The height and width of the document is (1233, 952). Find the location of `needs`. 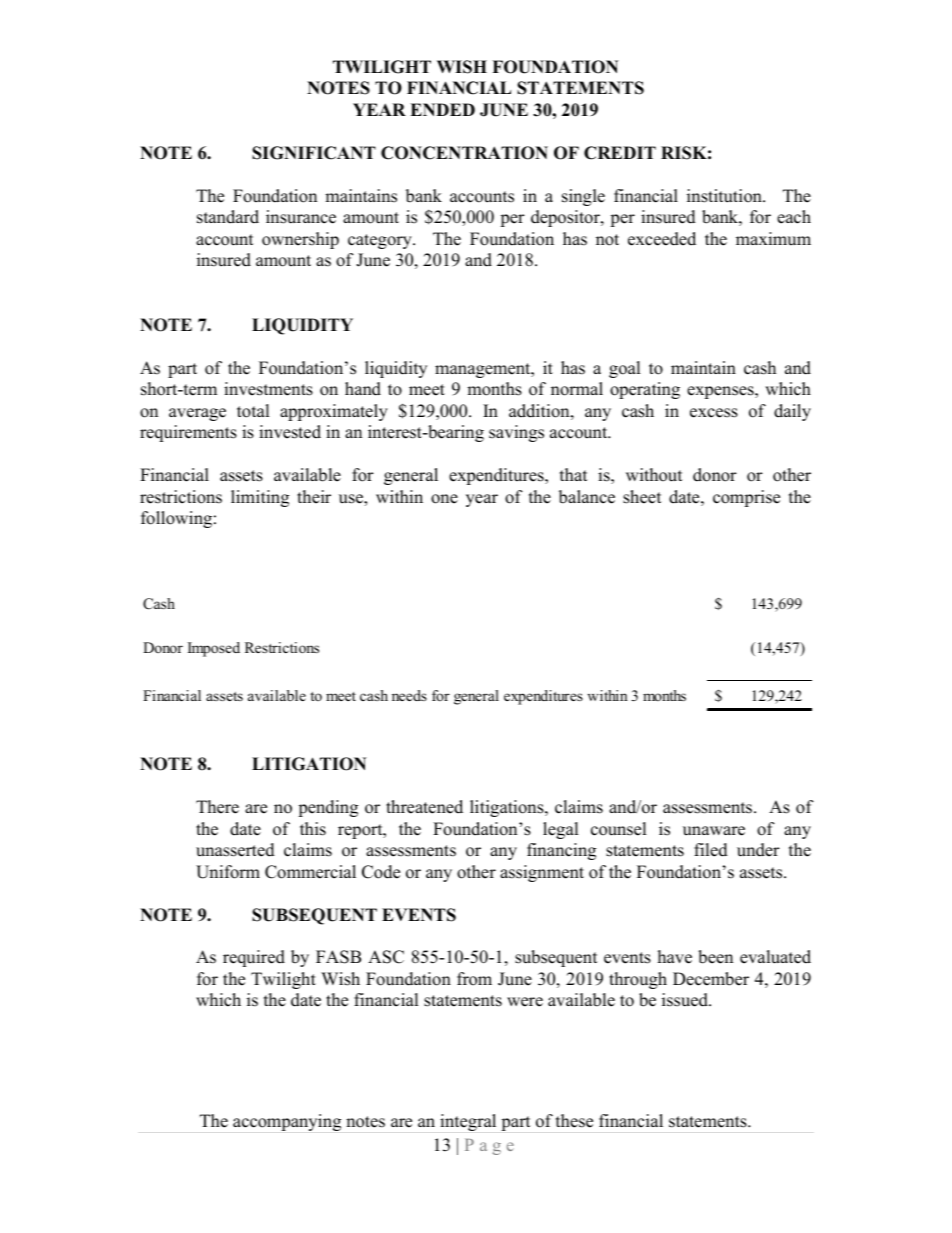

needs is located at coordinates (409, 695).
